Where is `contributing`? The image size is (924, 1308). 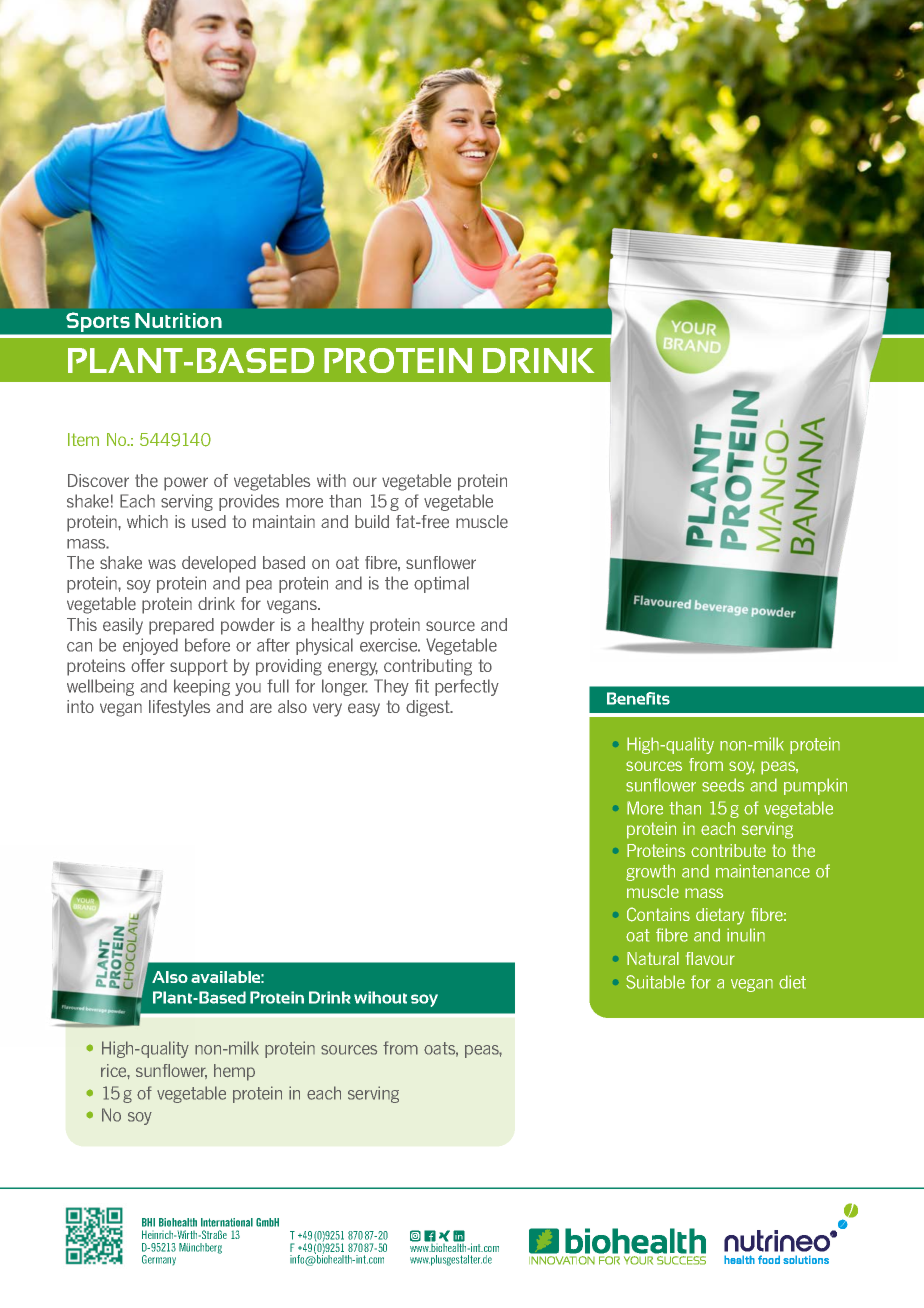
contributing is located at coordinates (428, 667).
